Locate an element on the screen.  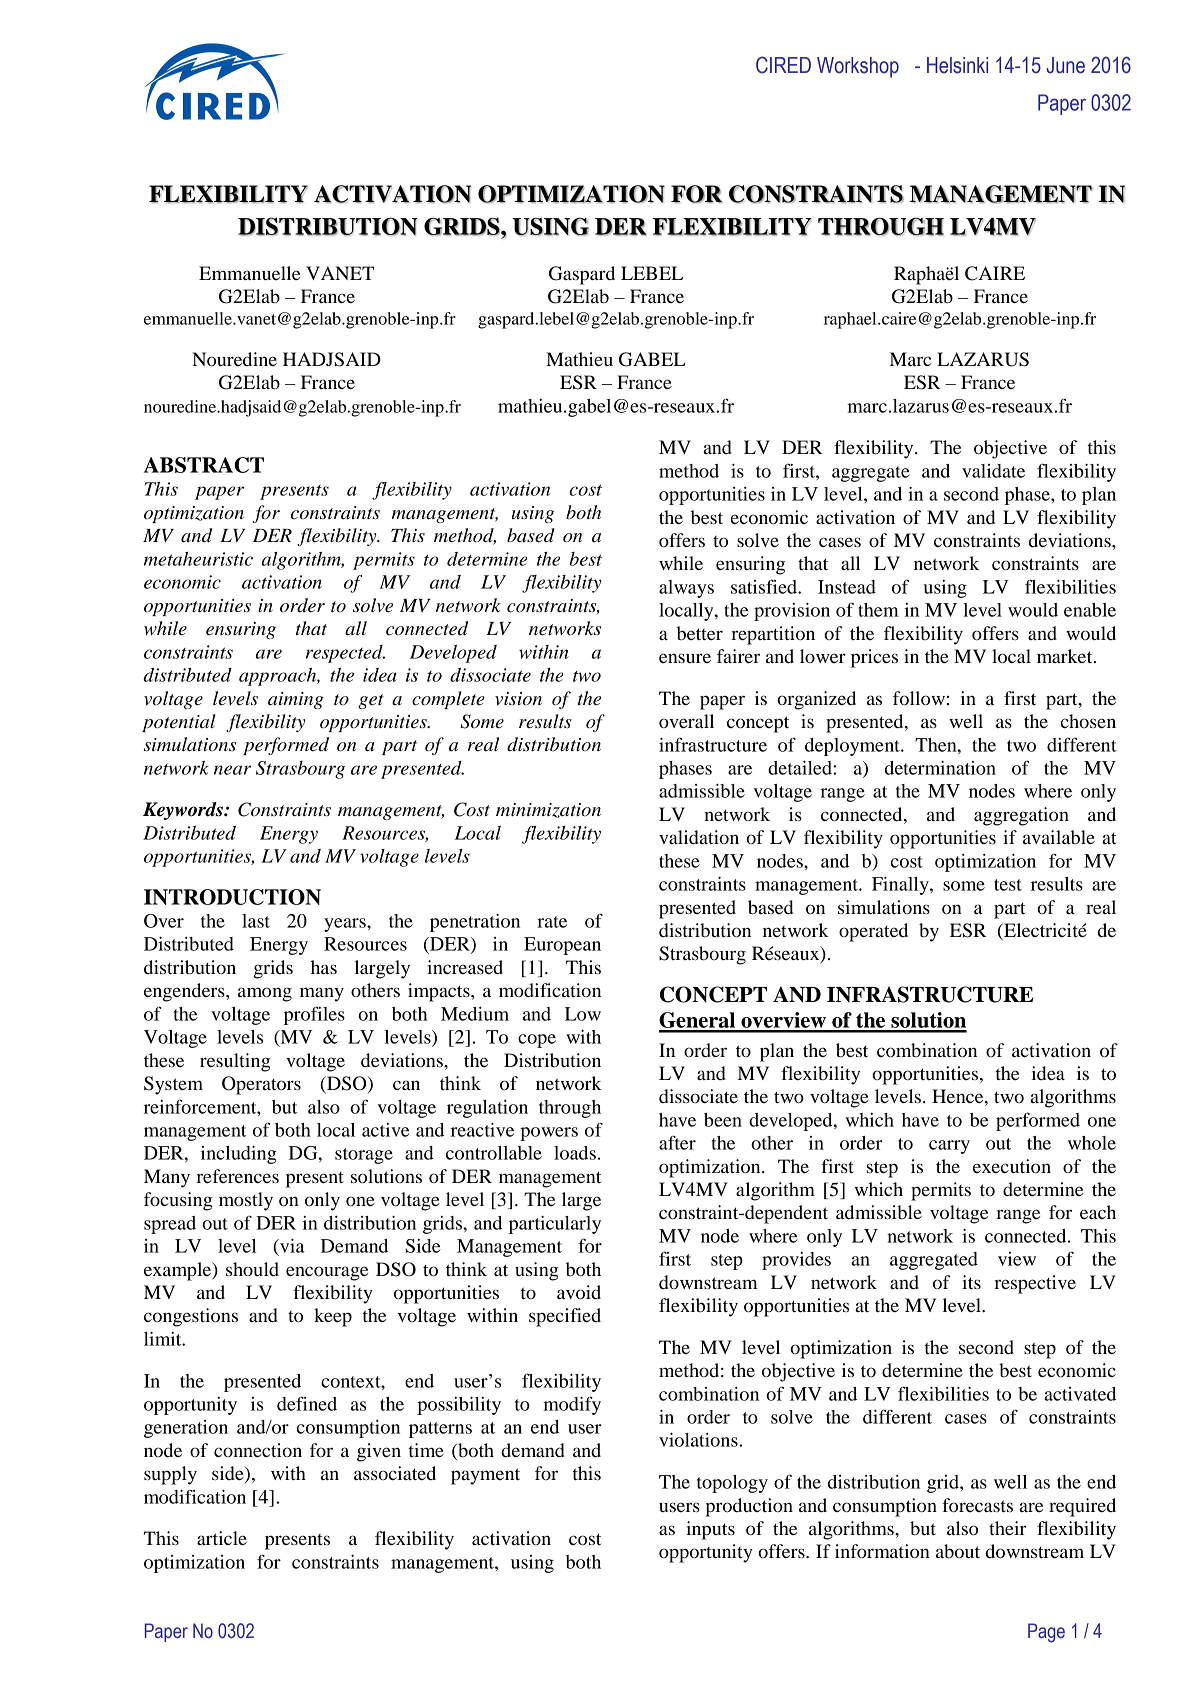
article is located at coordinates (222, 1538).
